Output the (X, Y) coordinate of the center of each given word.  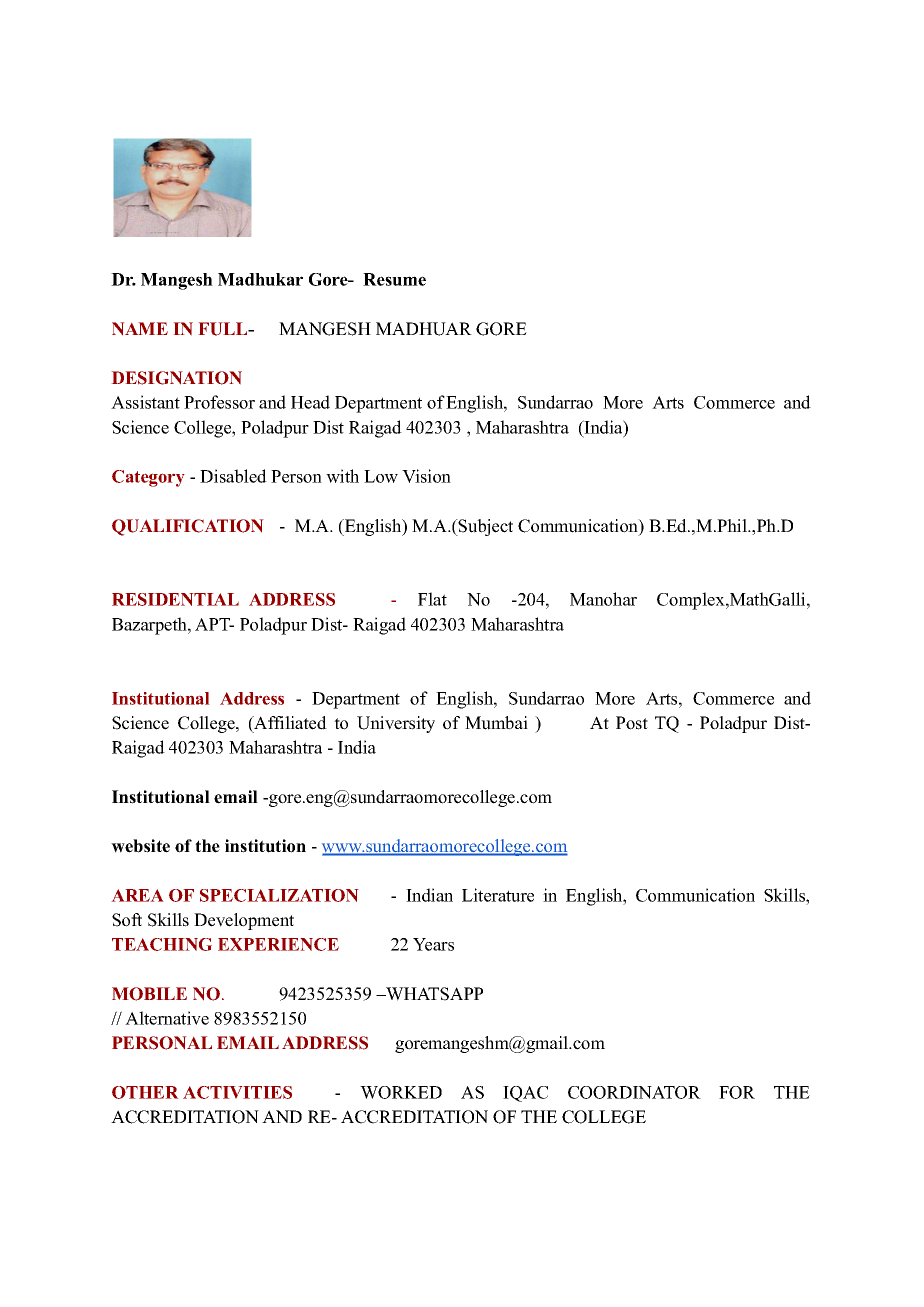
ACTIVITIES (237, 1092)
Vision (426, 476)
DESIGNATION (176, 378)
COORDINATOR (634, 1092)
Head (310, 402)
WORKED (401, 1092)
